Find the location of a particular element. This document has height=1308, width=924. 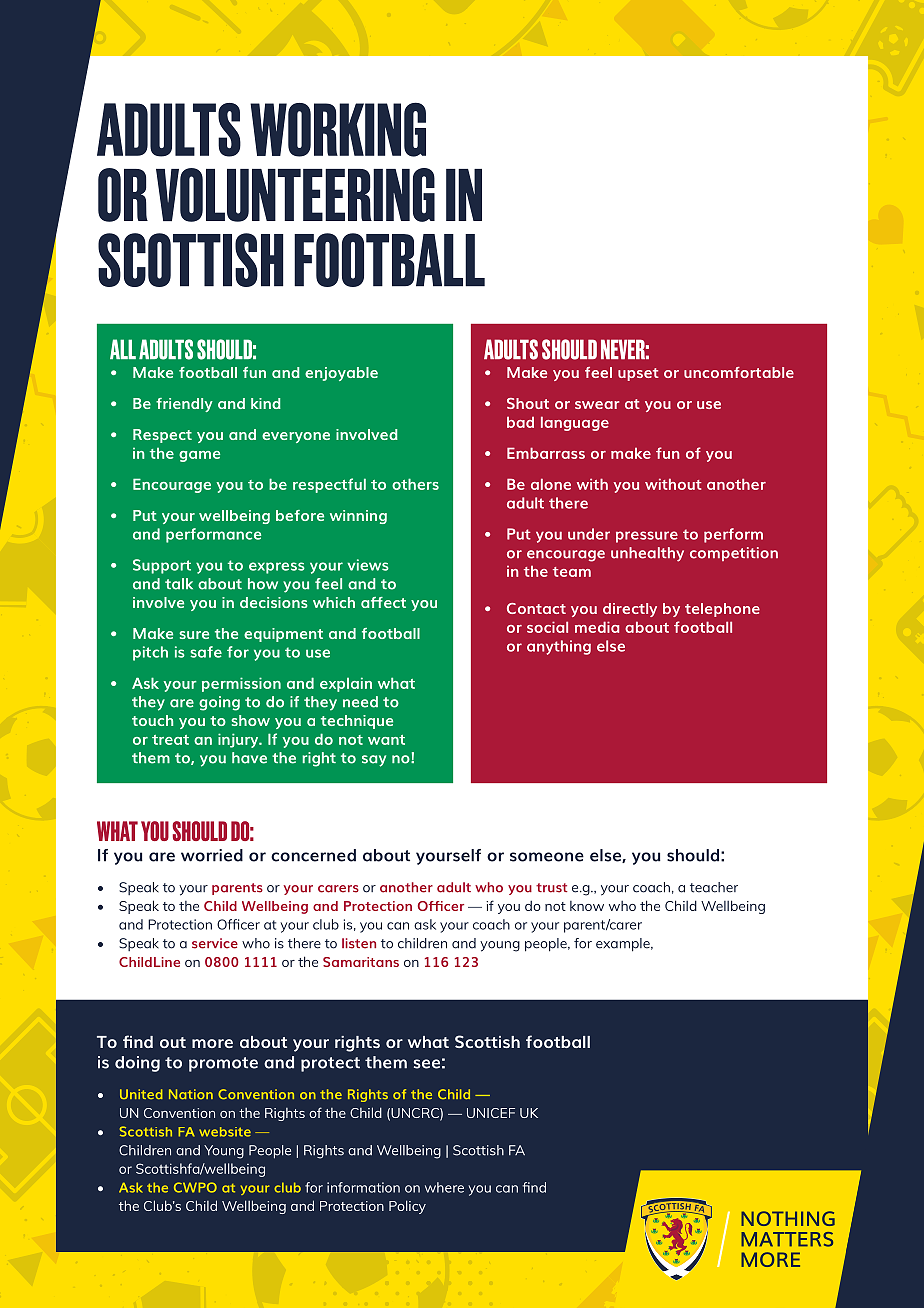

WORKING is located at coordinates (338, 129).
